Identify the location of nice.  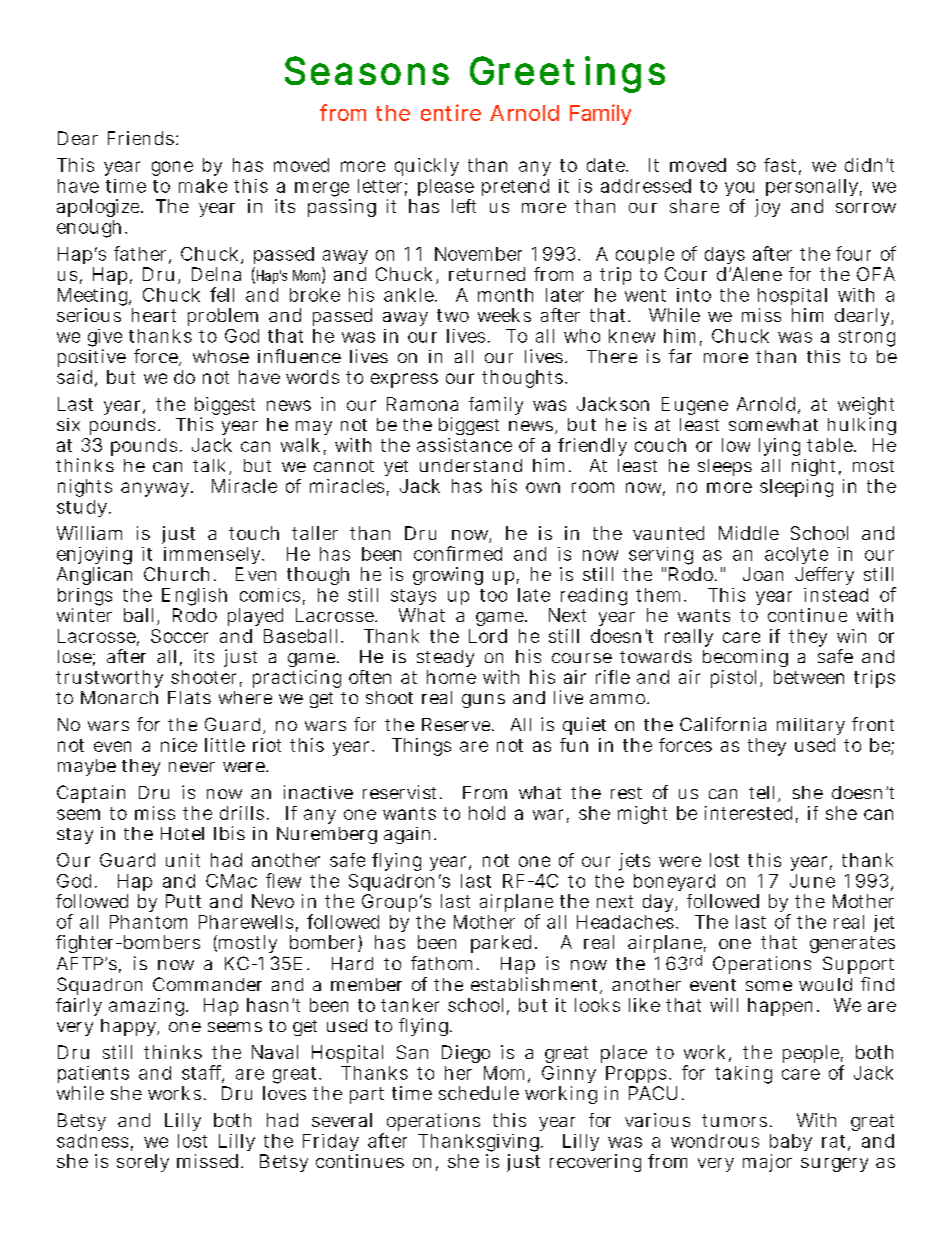
(179, 745).
